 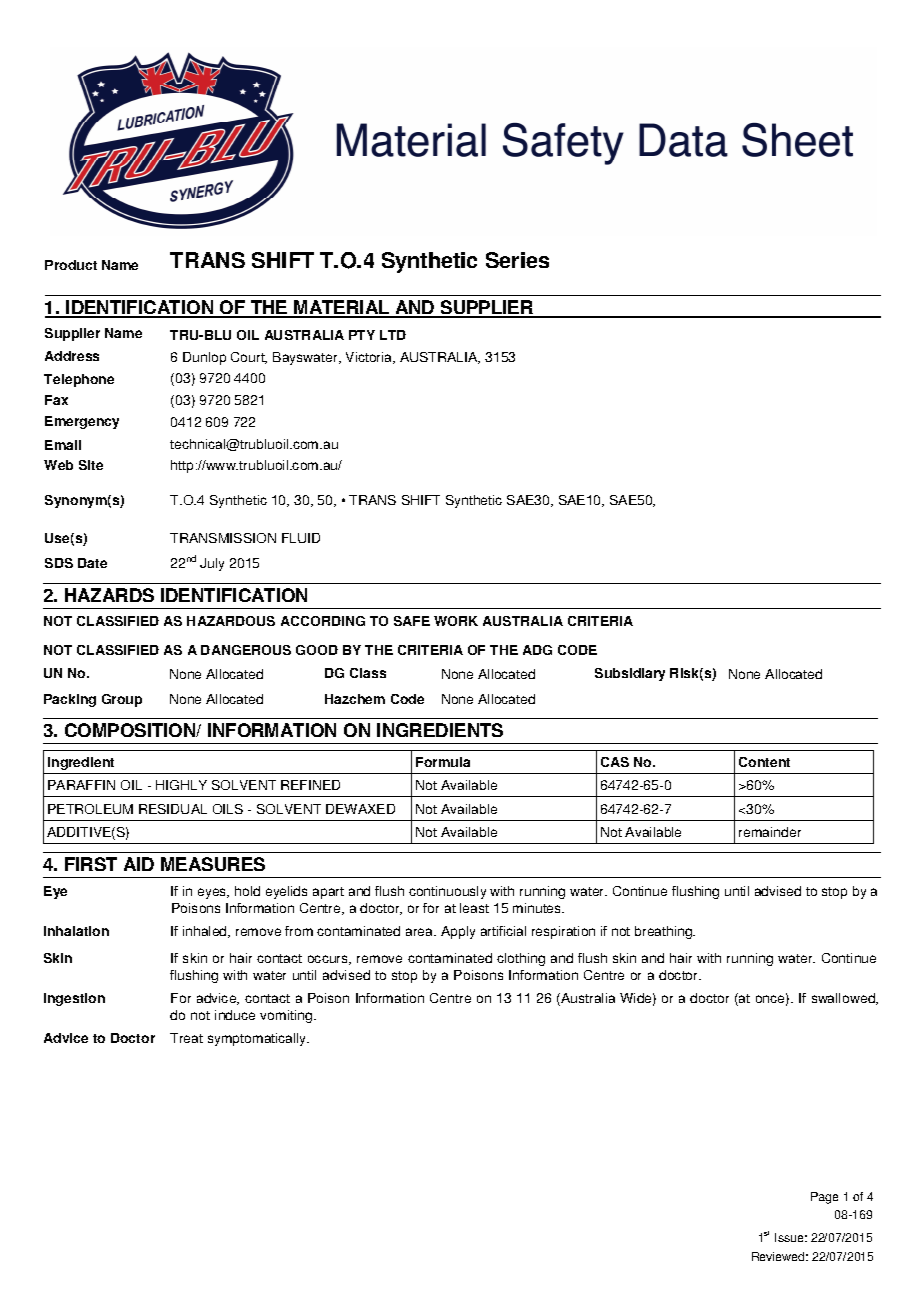 I want to click on Treat, so click(x=186, y=1038).
